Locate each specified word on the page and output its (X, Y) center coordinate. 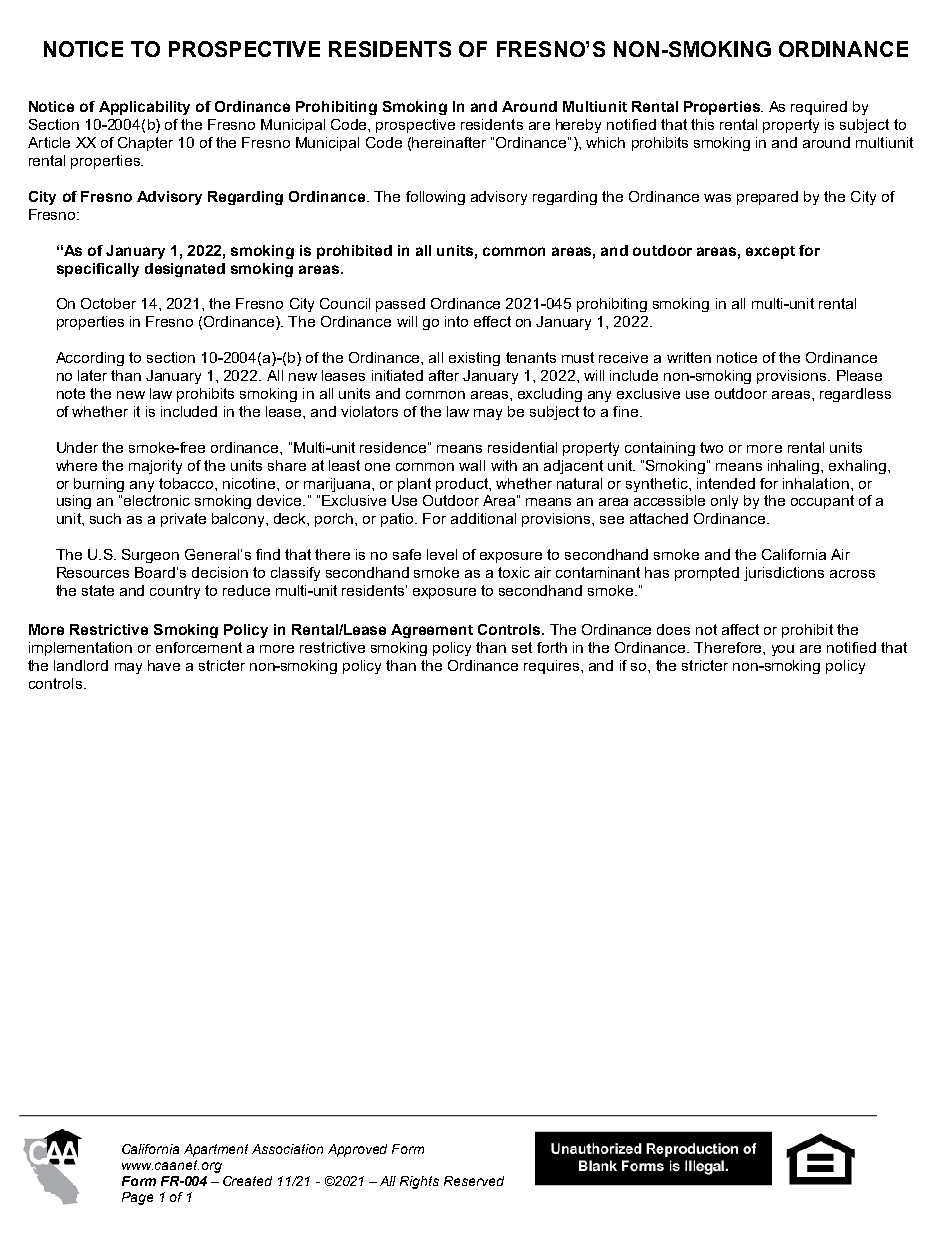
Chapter (145, 144)
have (164, 665)
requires (551, 667)
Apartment (216, 1150)
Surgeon (150, 556)
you (783, 650)
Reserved (474, 1181)
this (702, 124)
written (689, 357)
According (90, 359)
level (442, 554)
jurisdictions (784, 574)
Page (137, 1198)
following (435, 198)
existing (474, 359)
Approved (357, 1150)
